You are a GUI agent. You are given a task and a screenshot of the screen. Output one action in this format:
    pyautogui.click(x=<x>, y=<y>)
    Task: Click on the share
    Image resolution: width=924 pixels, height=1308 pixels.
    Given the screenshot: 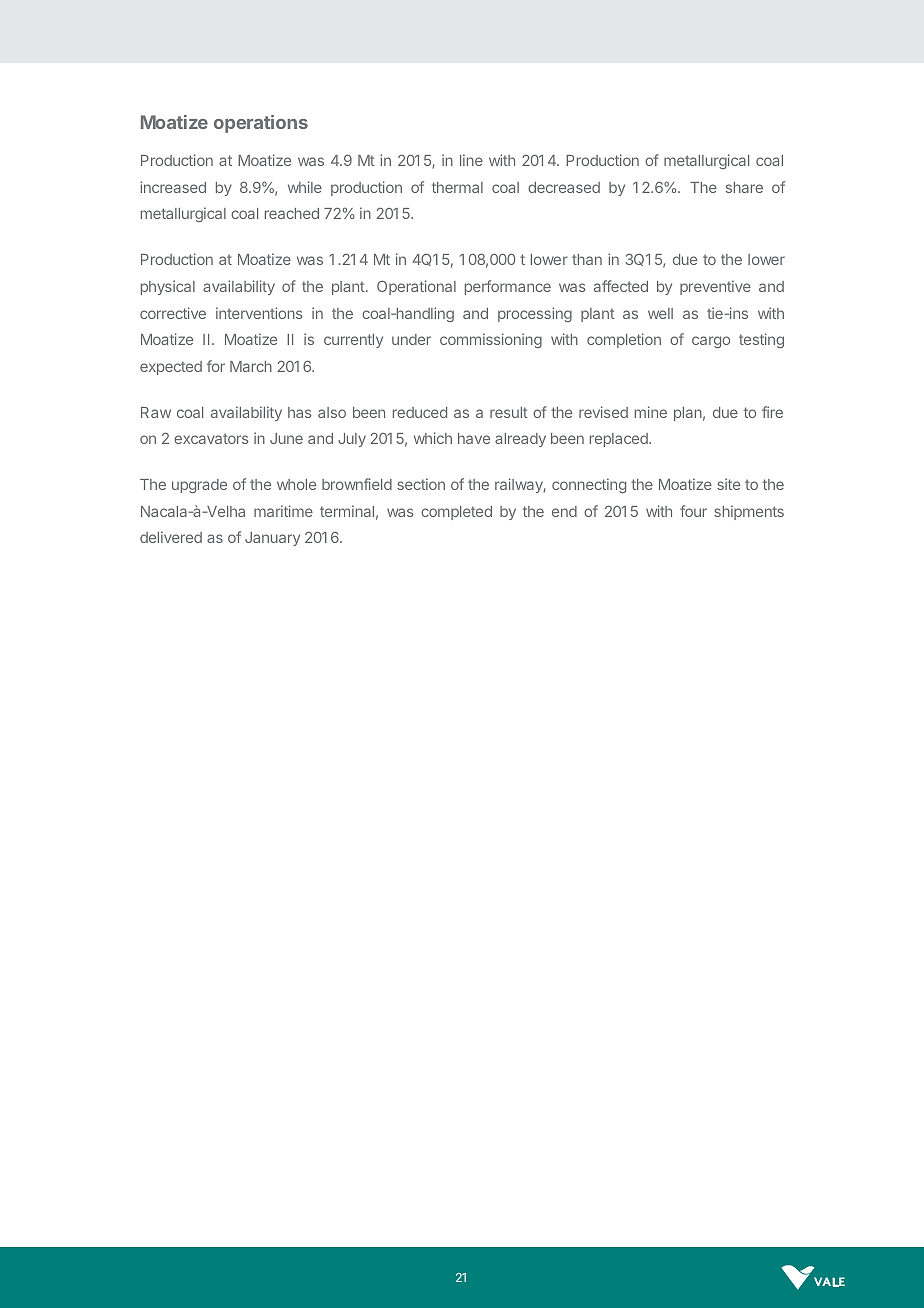 What is the action you would take?
    pyautogui.click(x=744, y=187)
